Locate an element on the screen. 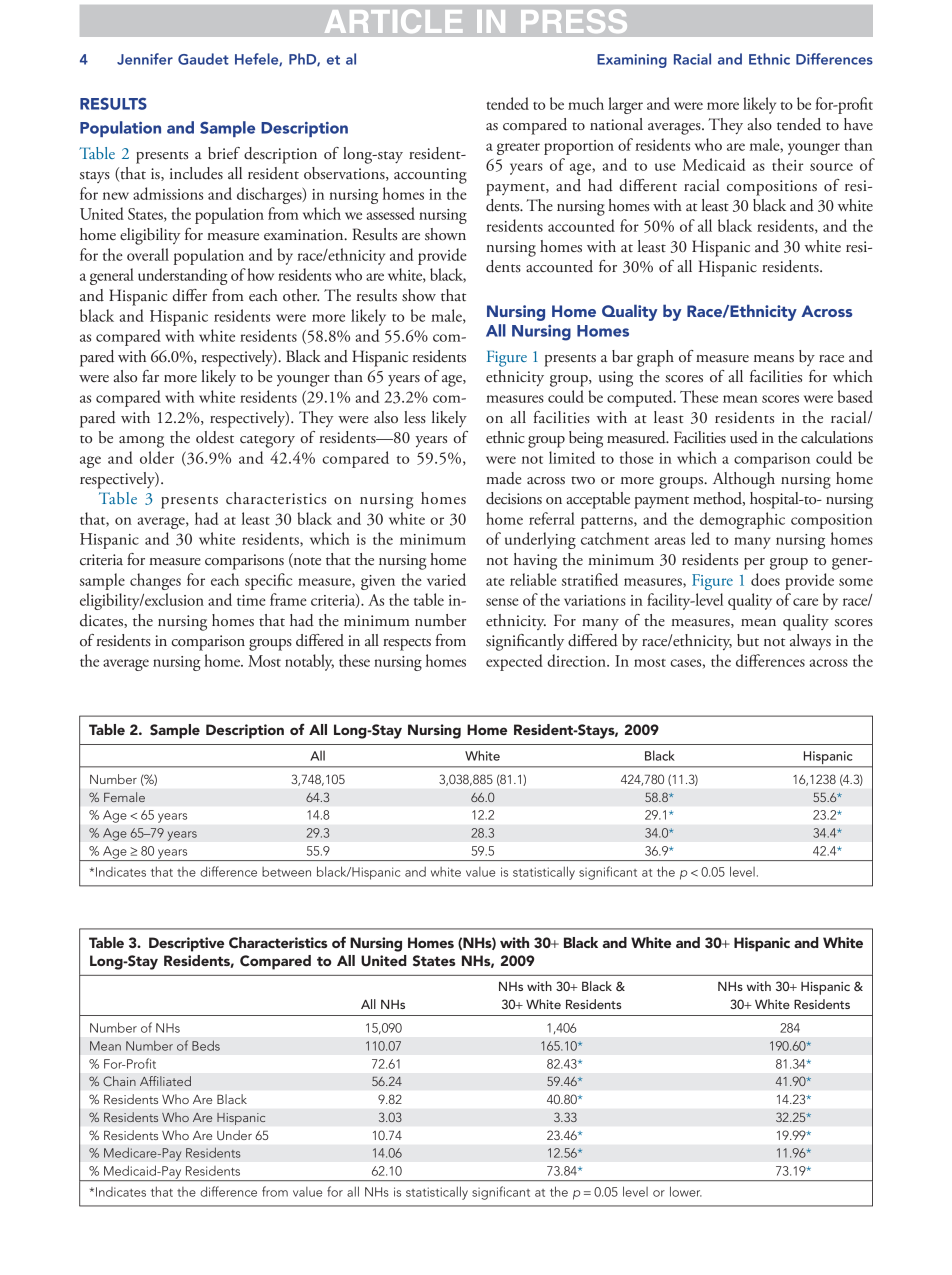  made is located at coordinates (503, 478).
